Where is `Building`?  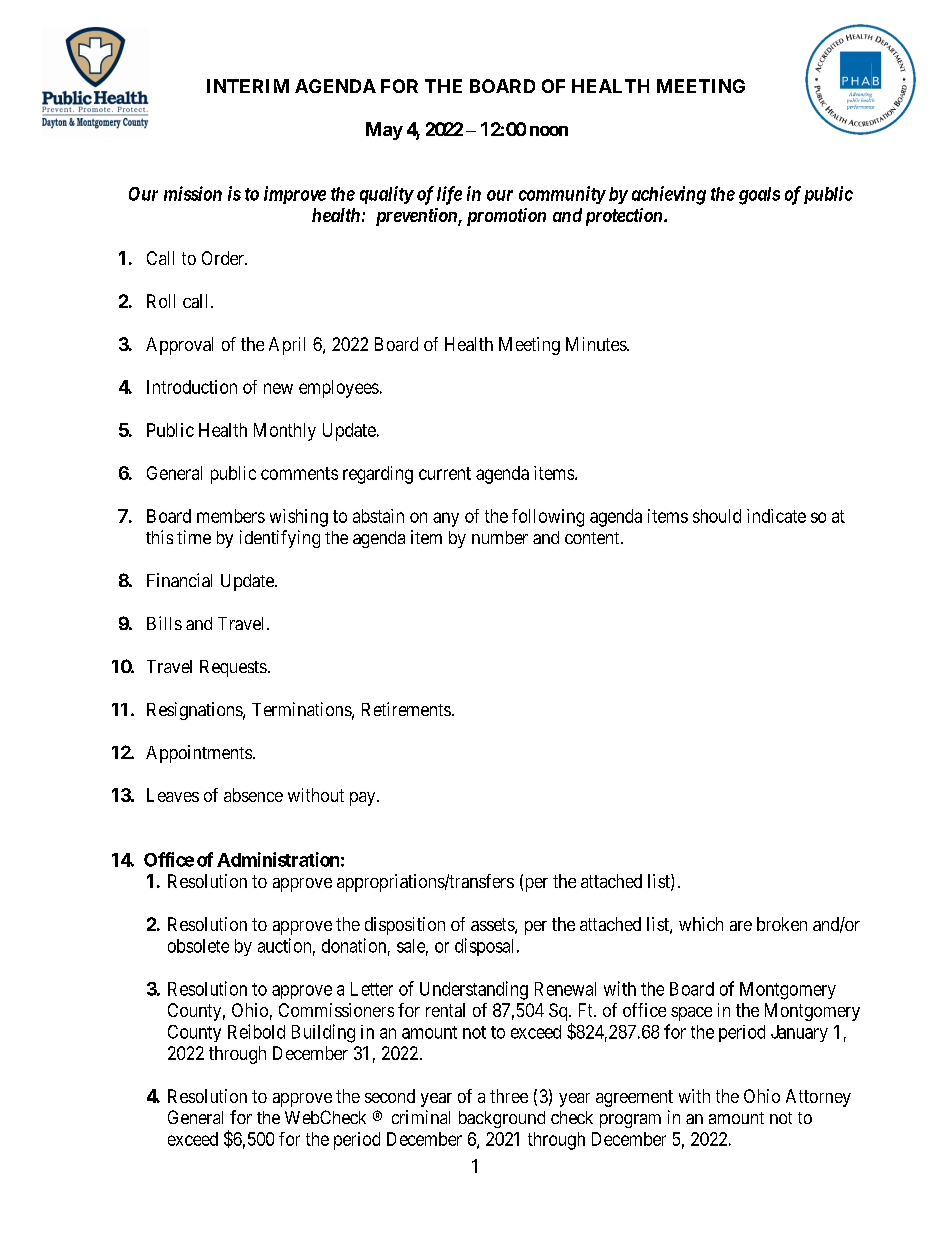
Building is located at coordinates (323, 1033).
